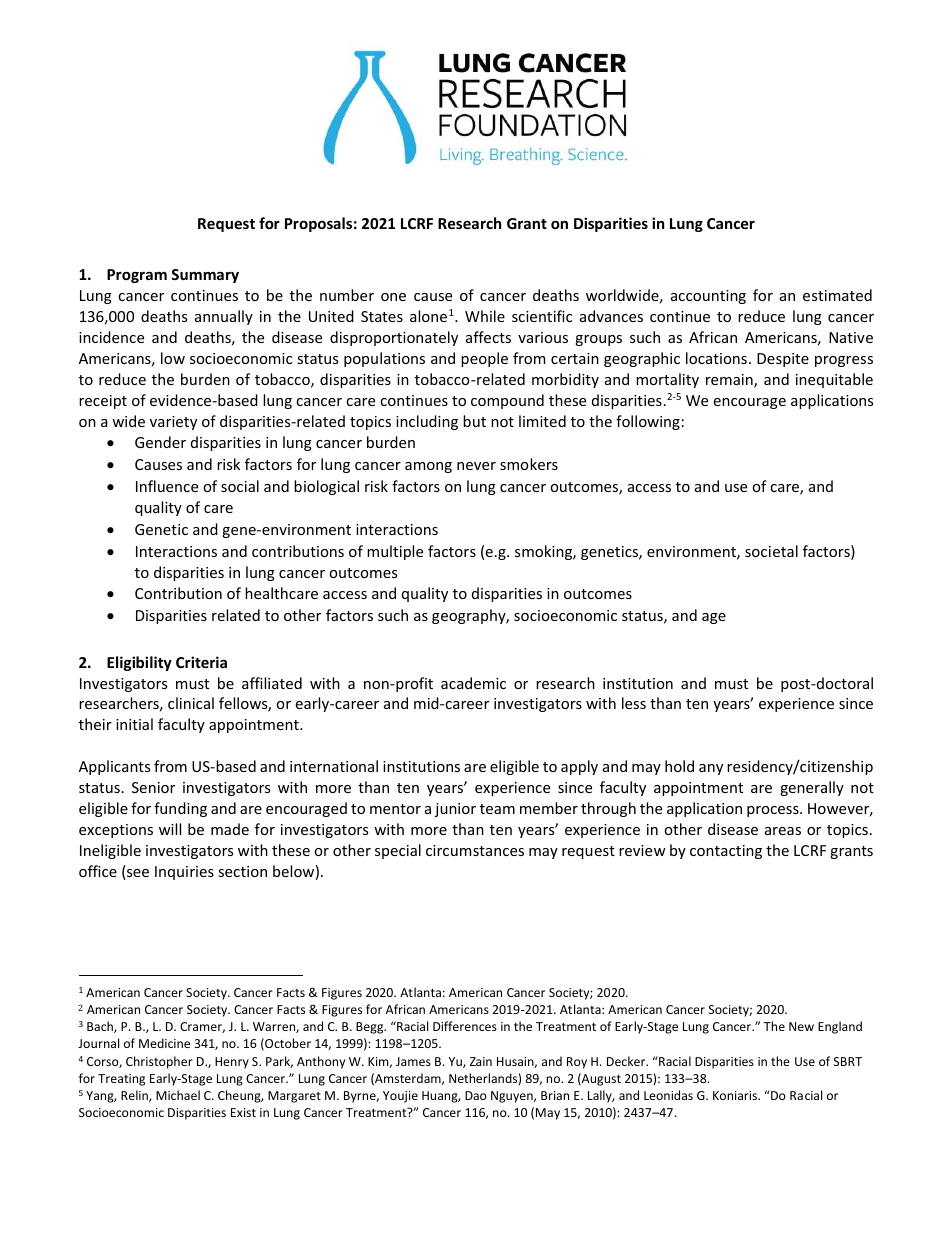 The image size is (952, 1233). Describe the element at coordinates (708, 297) in the document. I see `accounting` at that location.
